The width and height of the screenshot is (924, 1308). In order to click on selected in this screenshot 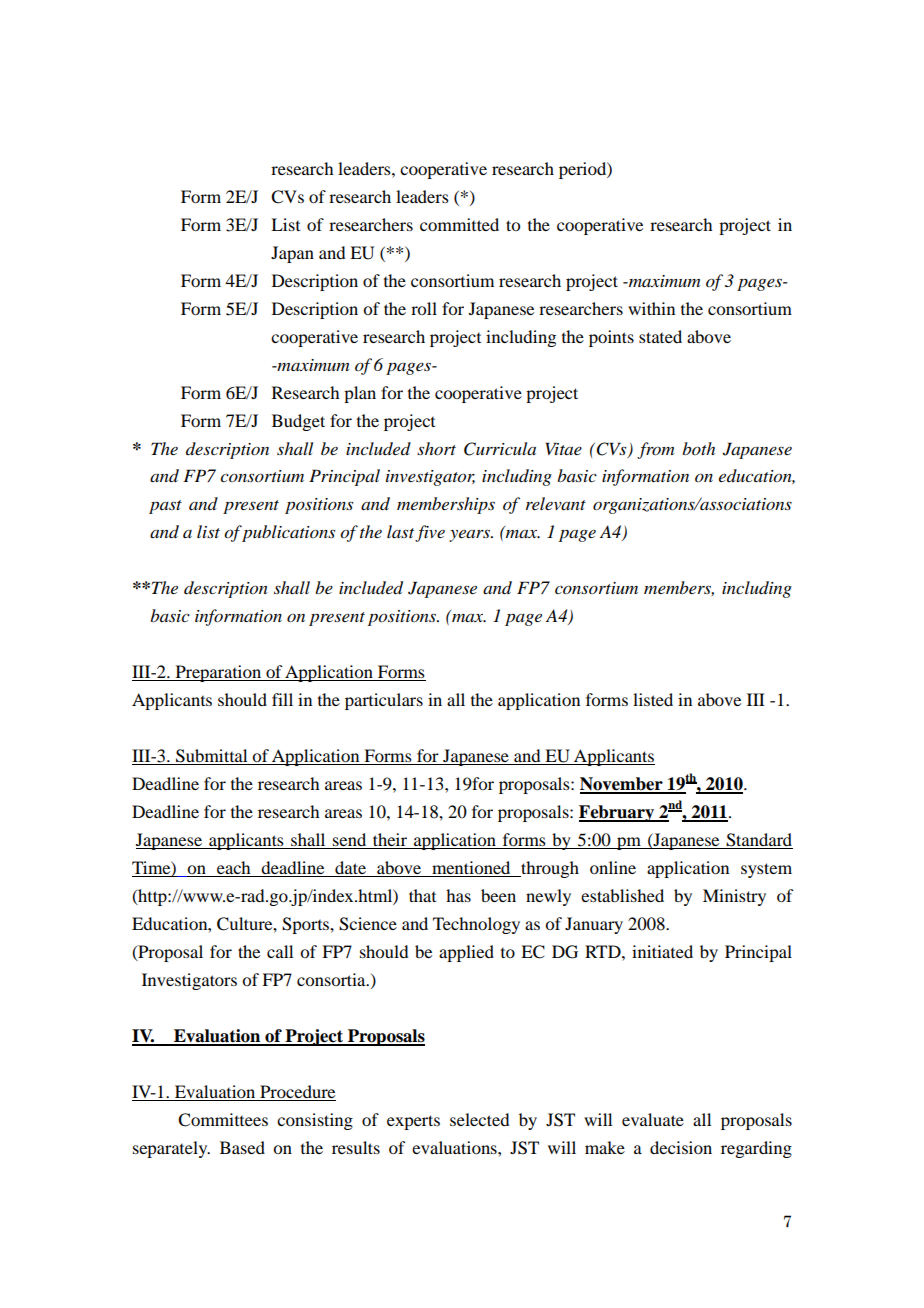, I will do `click(479, 1119)`.
